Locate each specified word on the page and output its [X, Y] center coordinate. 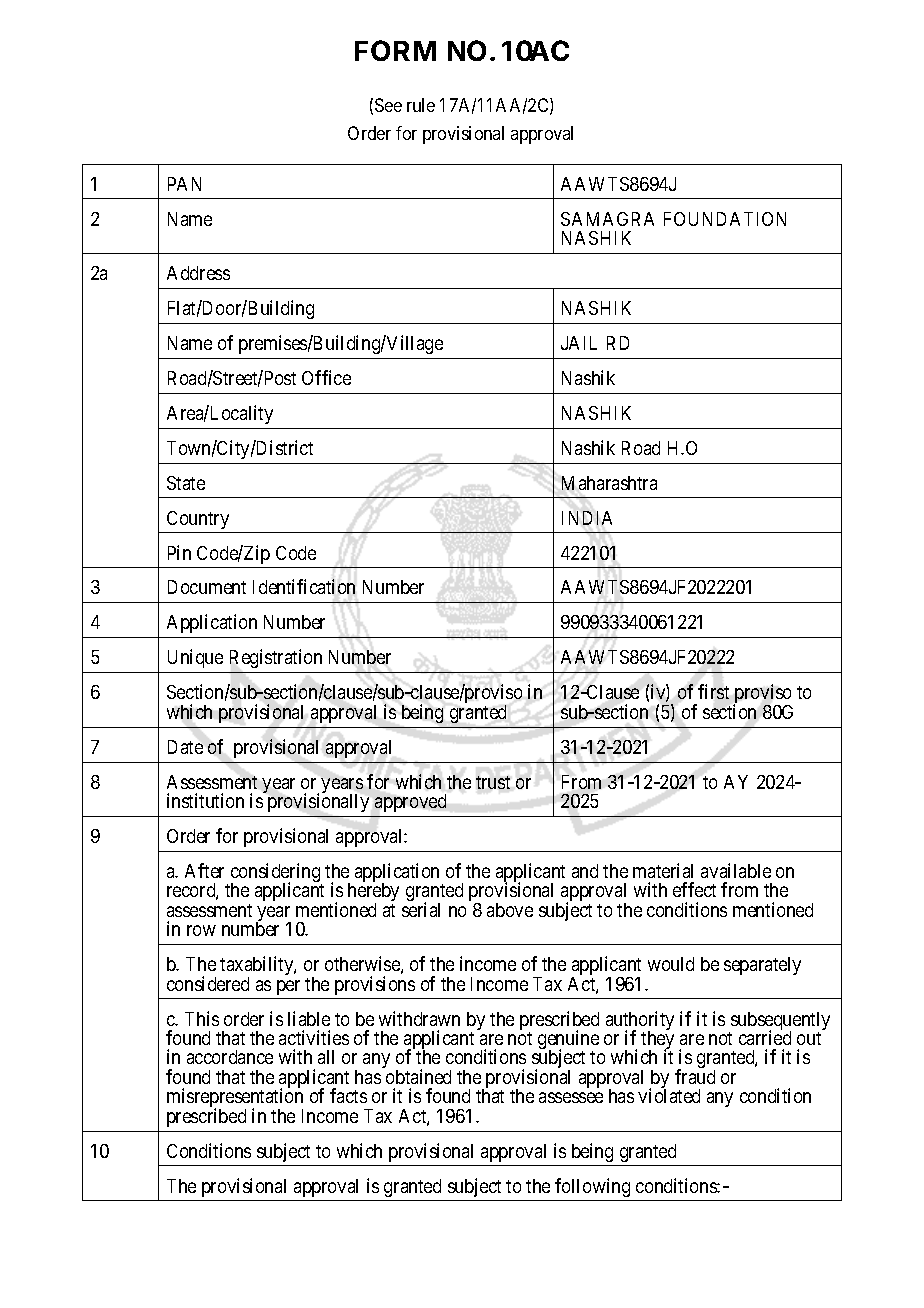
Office [326, 377]
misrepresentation [235, 1099]
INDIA [587, 518]
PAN [184, 184]
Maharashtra [609, 483]
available [736, 870]
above [510, 910]
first [713, 691]
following [592, 1187]
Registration [276, 658]
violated [669, 1095]
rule [421, 105]
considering [276, 874]
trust [493, 782]
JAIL [579, 343]
